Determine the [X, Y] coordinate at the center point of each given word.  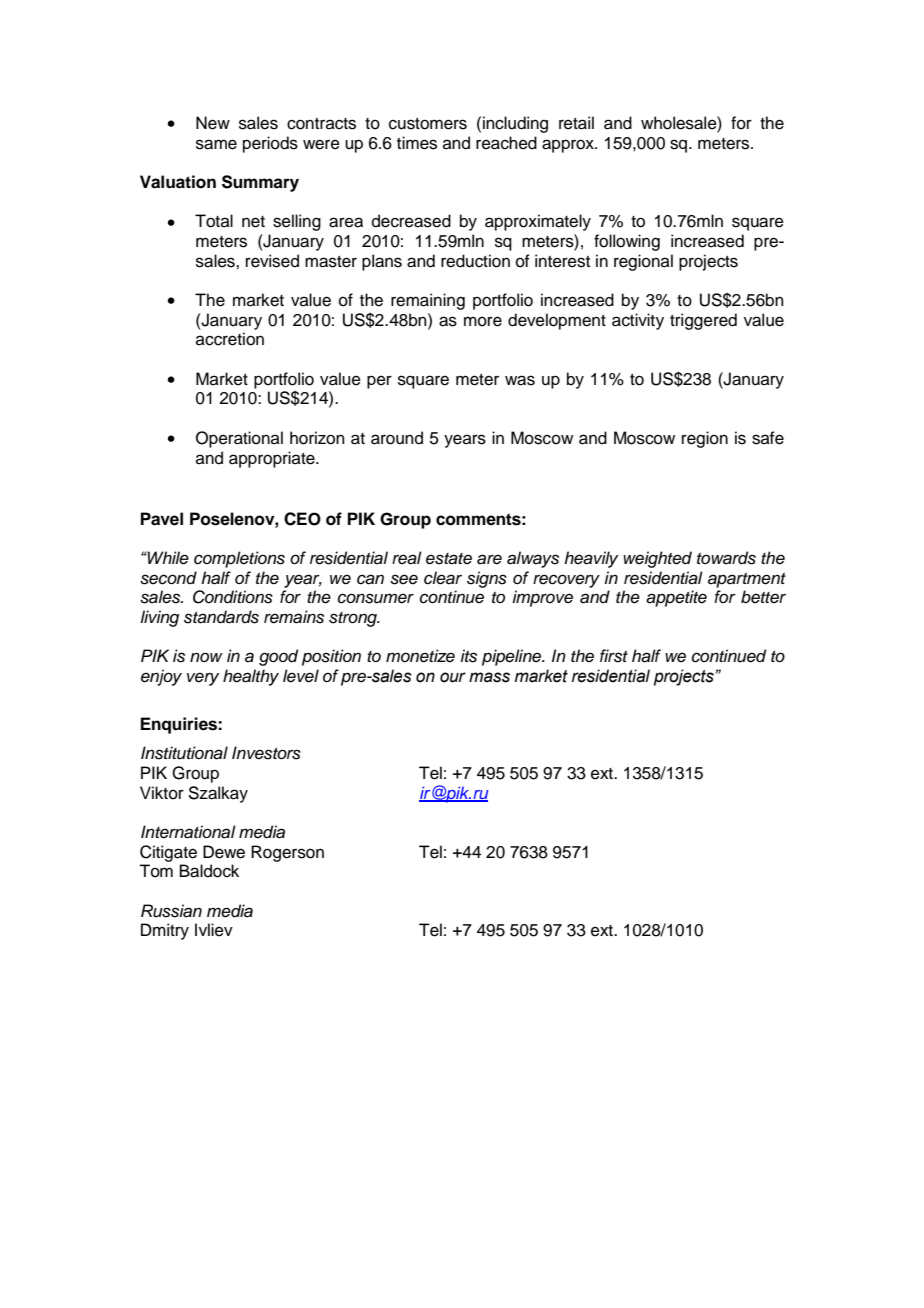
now [206, 657]
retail [576, 123]
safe [768, 438]
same [216, 144]
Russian [171, 911]
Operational [239, 439]
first [614, 656]
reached [506, 143]
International [188, 832]
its [468, 656]
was [520, 380]
